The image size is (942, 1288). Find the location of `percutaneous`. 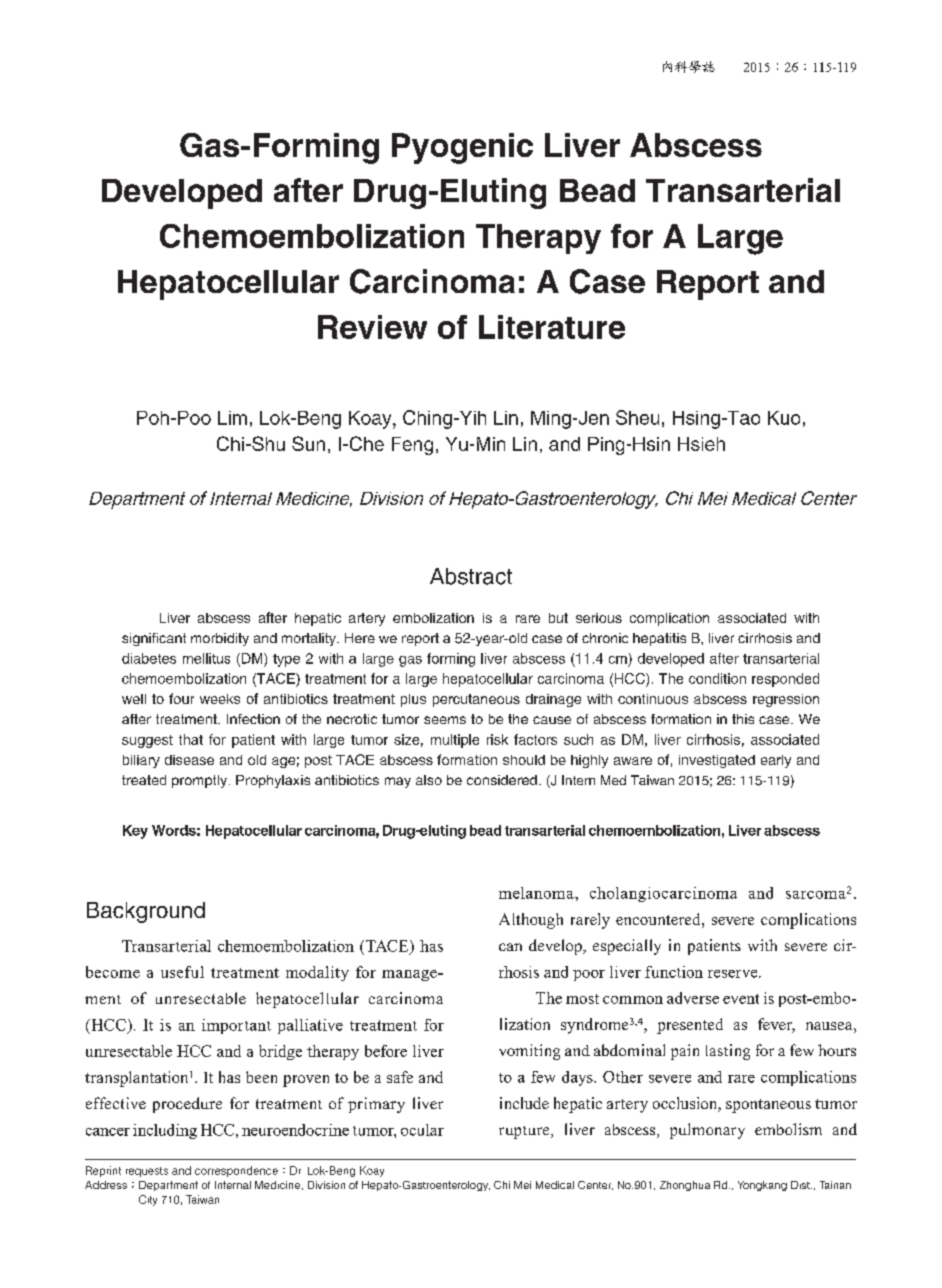

percutaneous is located at coordinates (476, 700).
